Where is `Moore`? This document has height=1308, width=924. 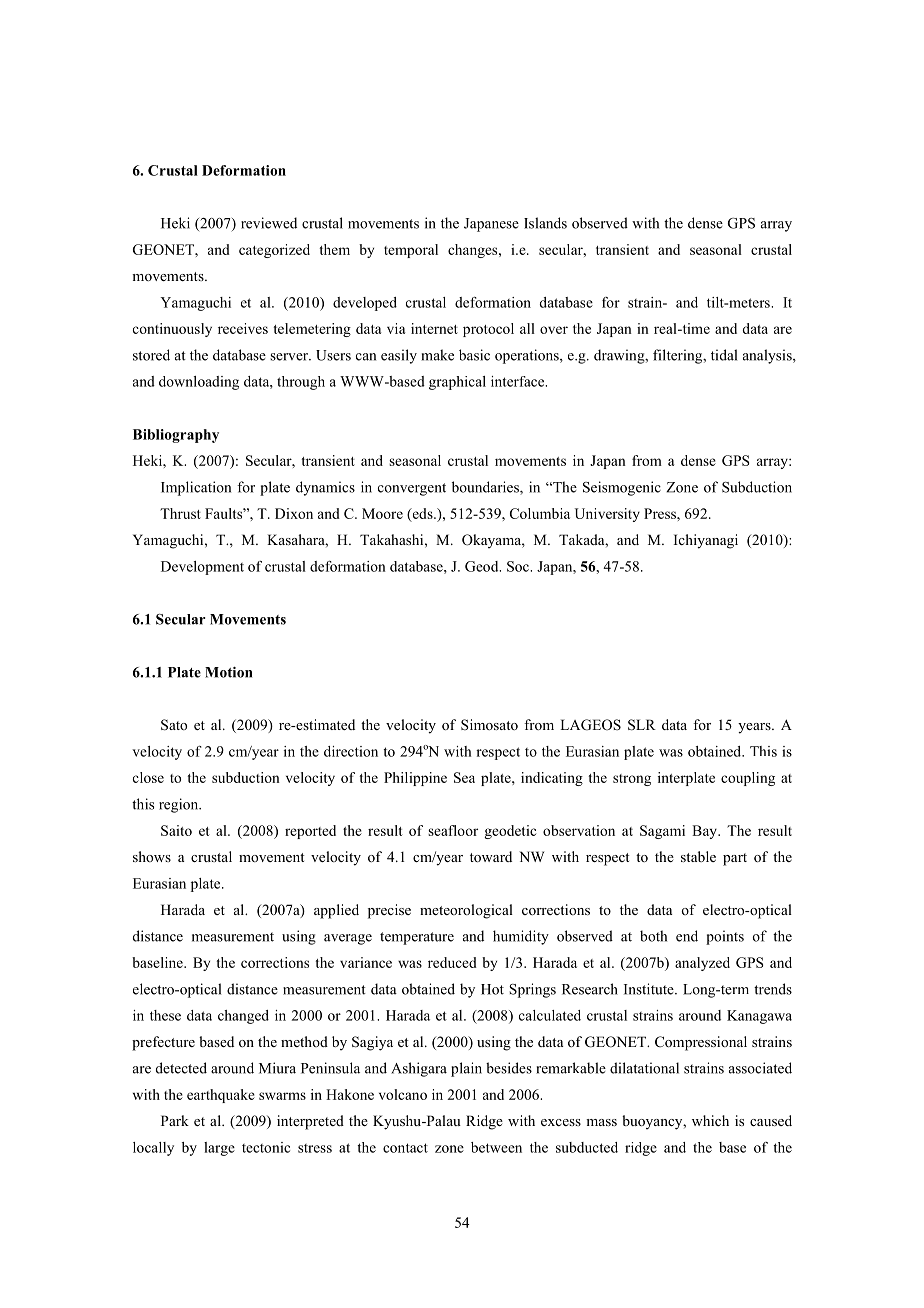 Moore is located at coordinates (382, 513).
